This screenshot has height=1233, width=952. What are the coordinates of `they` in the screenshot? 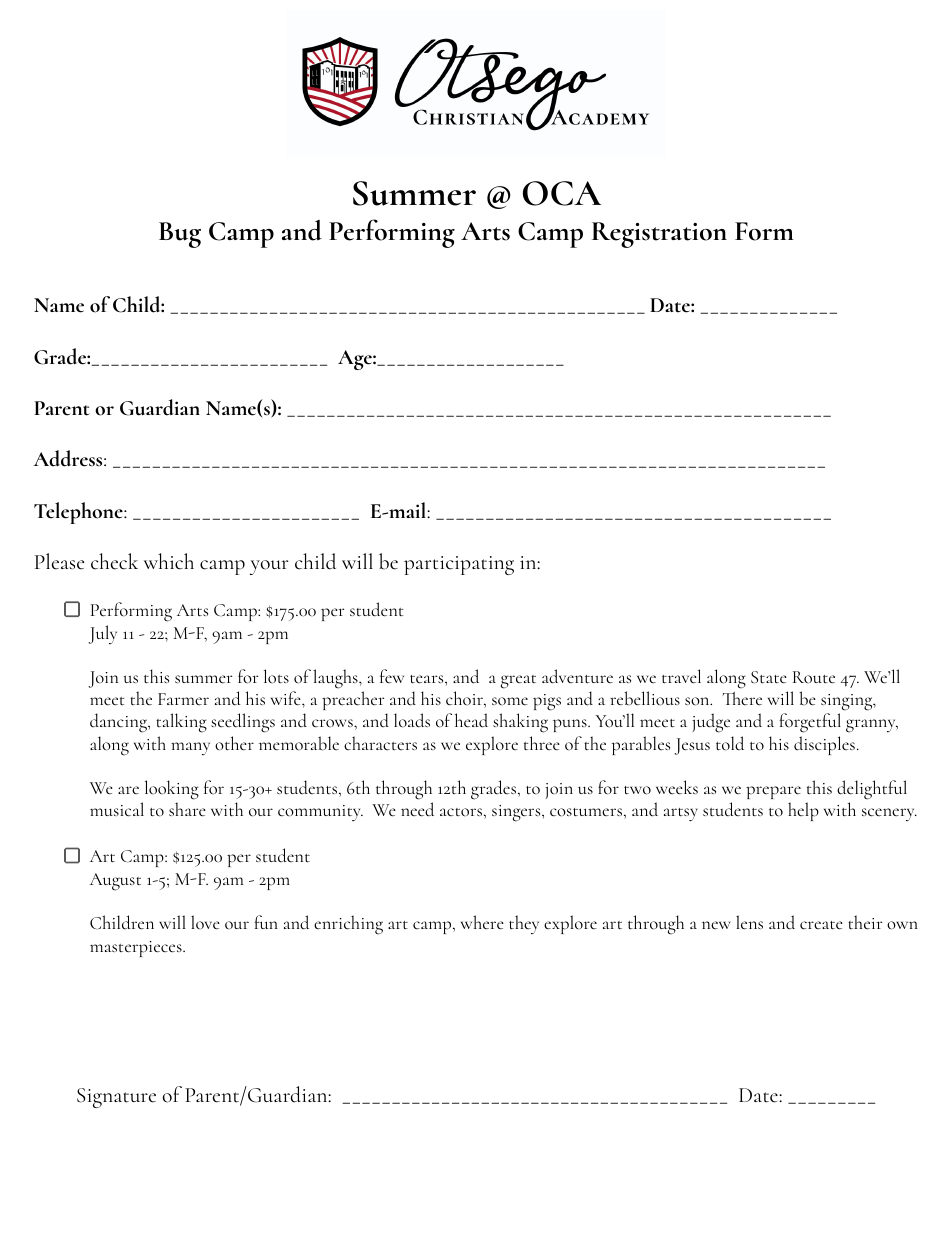 It's located at (524, 924).
